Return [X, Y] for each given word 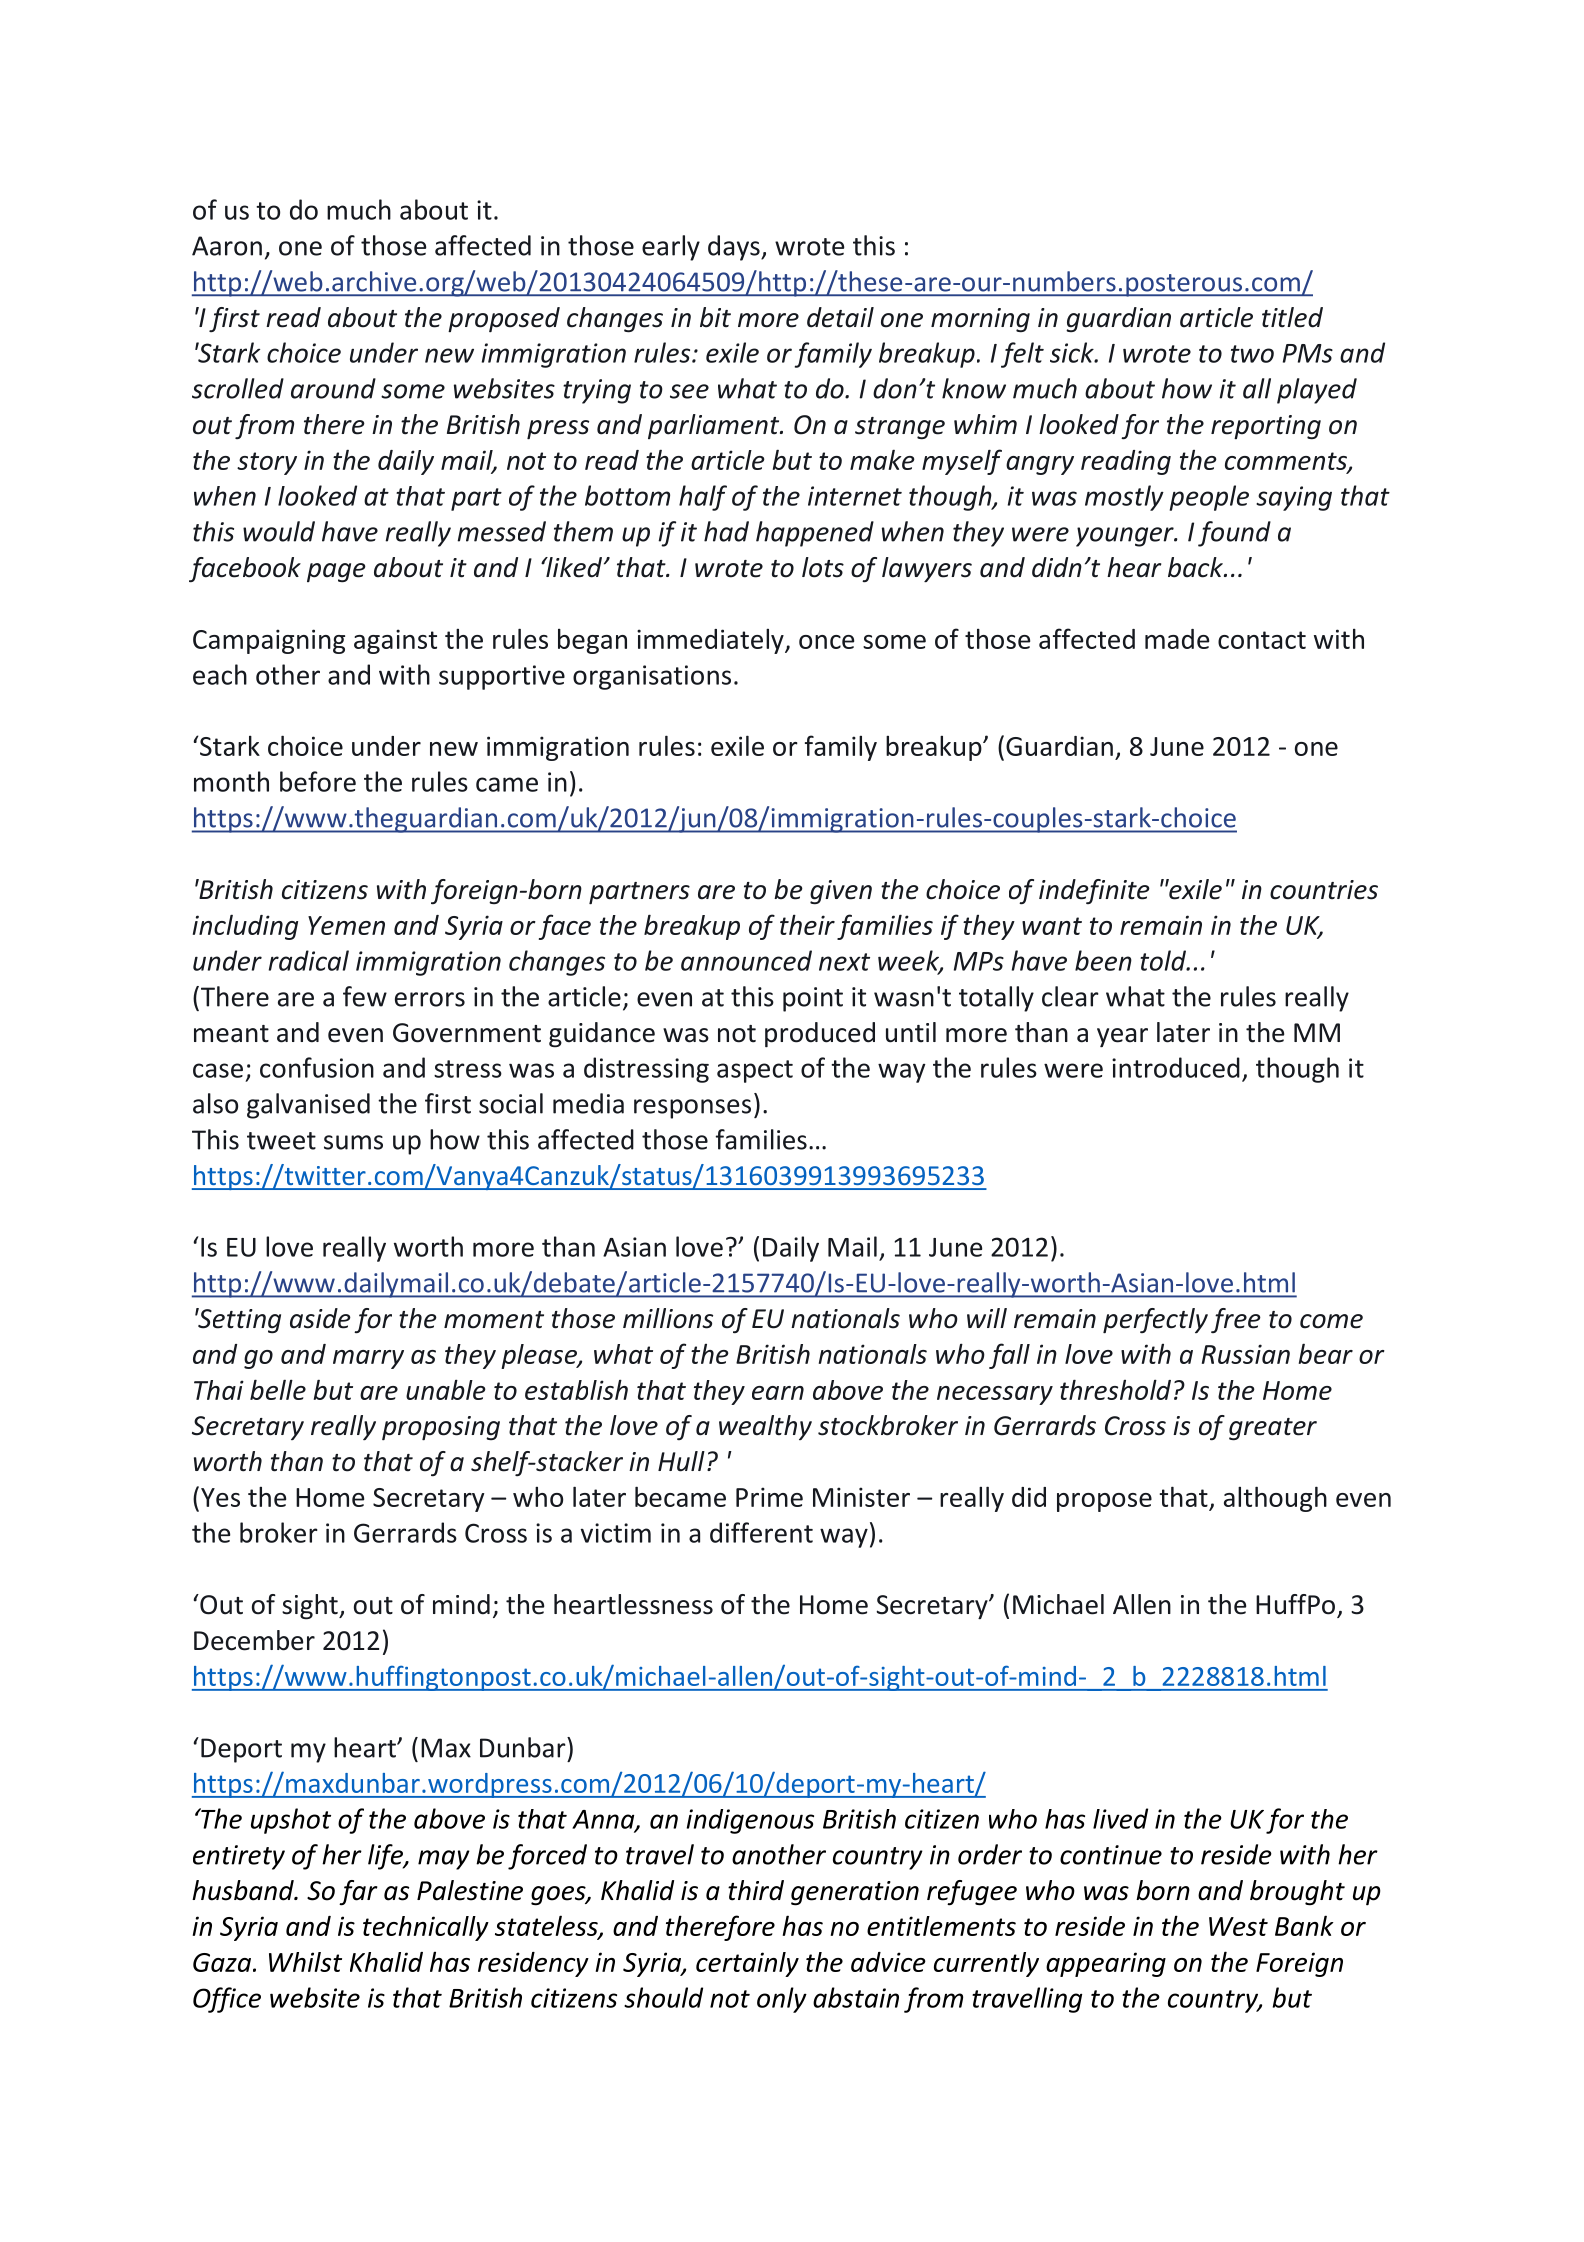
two [1252, 354]
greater [1273, 1429]
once [826, 642]
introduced [1176, 1067]
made [1177, 639]
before [318, 781]
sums [353, 1142]
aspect [755, 1071]
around [333, 388]
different [761, 1532]
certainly [747, 1964]
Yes [220, 1497]
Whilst [305, 1962]
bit [715, 317]
